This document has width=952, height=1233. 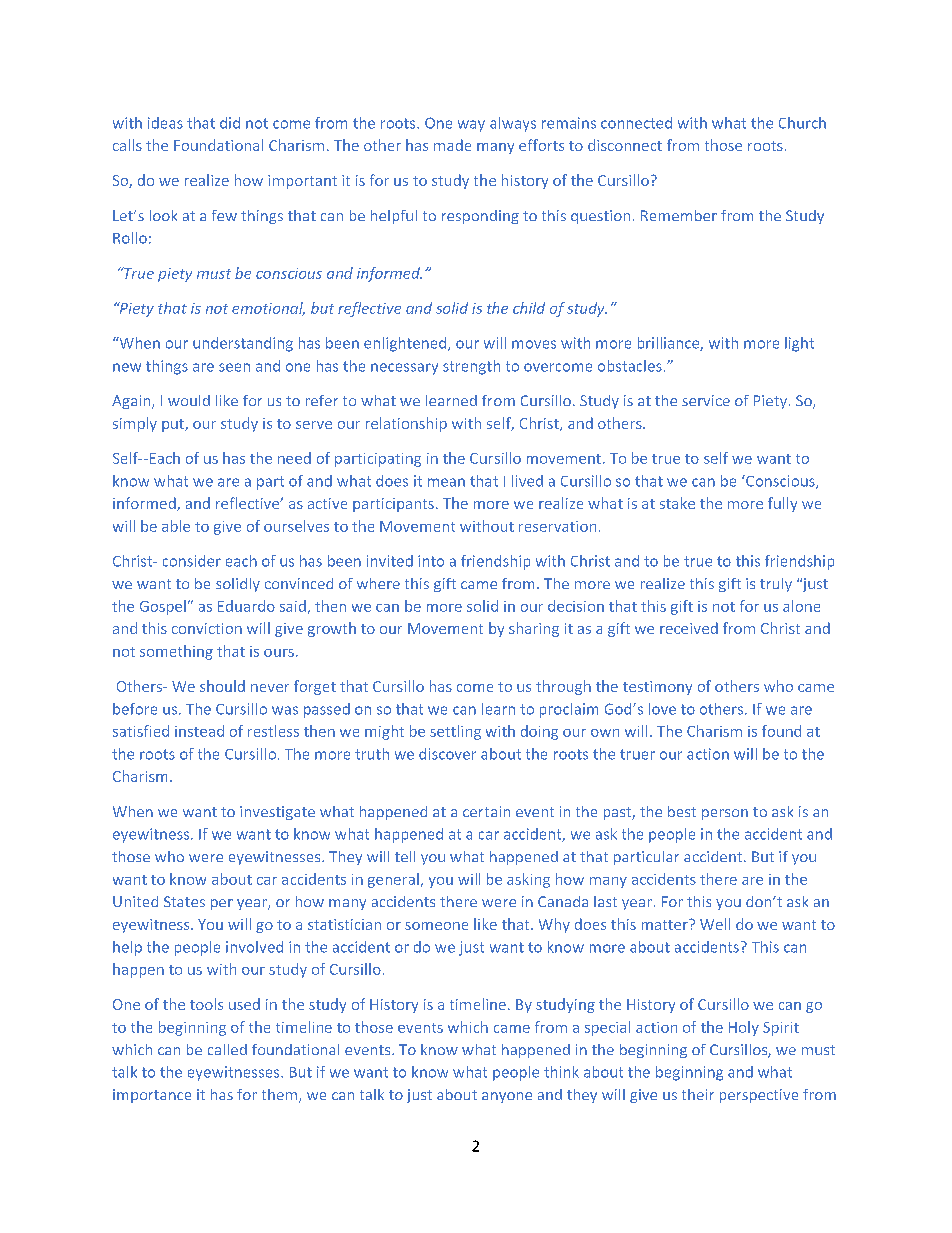 What do you see at coordinates (227, 1049) in the document?
I see `called` at bounding box center [227, 1049].
